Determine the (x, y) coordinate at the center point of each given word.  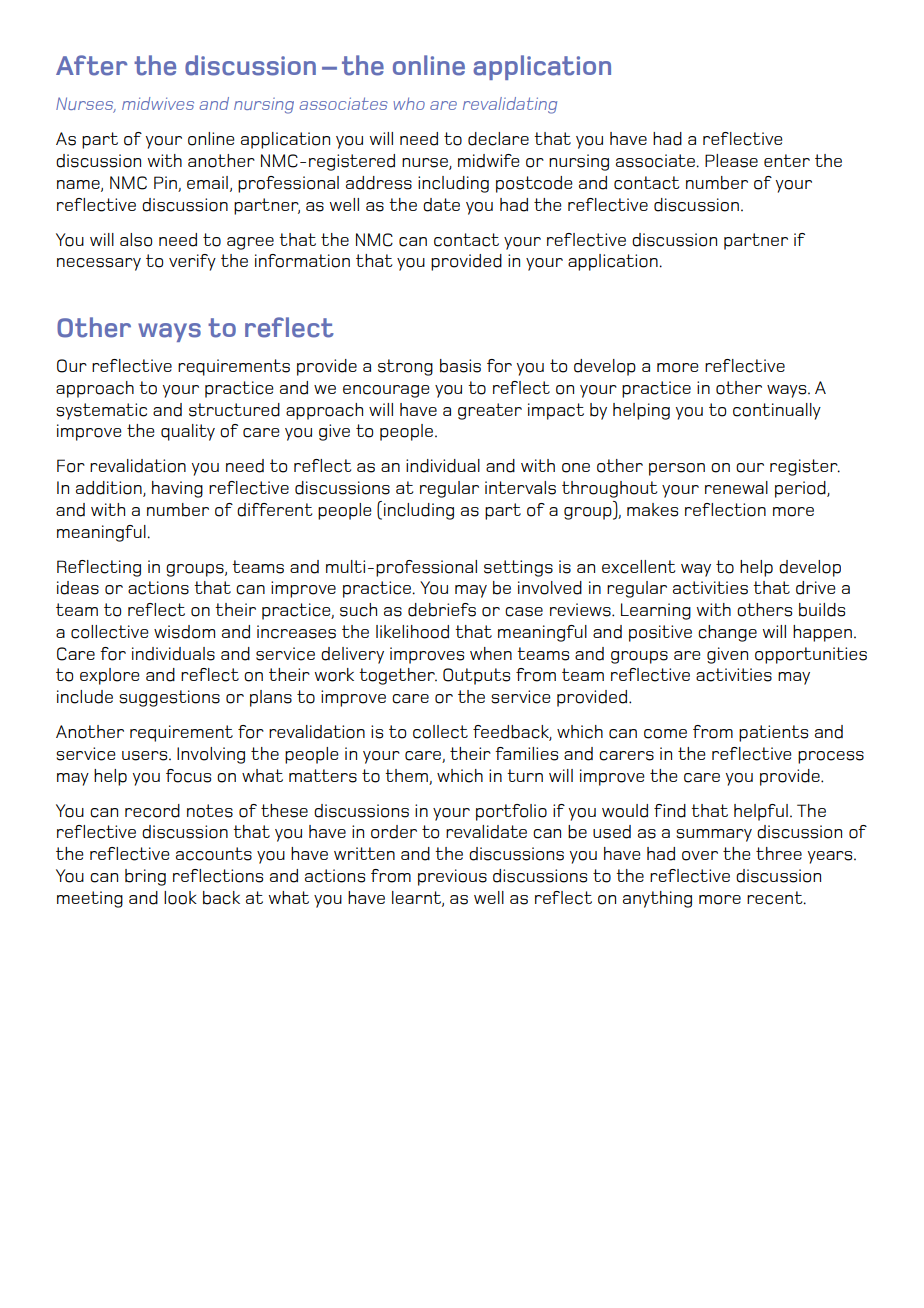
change (727, 633)
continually (777, 411)
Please (731, 161)
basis (460, 366)
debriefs (442, 610)
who (409, 103)
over (700, 856)
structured (234, 410)
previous (452, 877)
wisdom (184, 632)
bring (145, 877)
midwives (158, 103)
